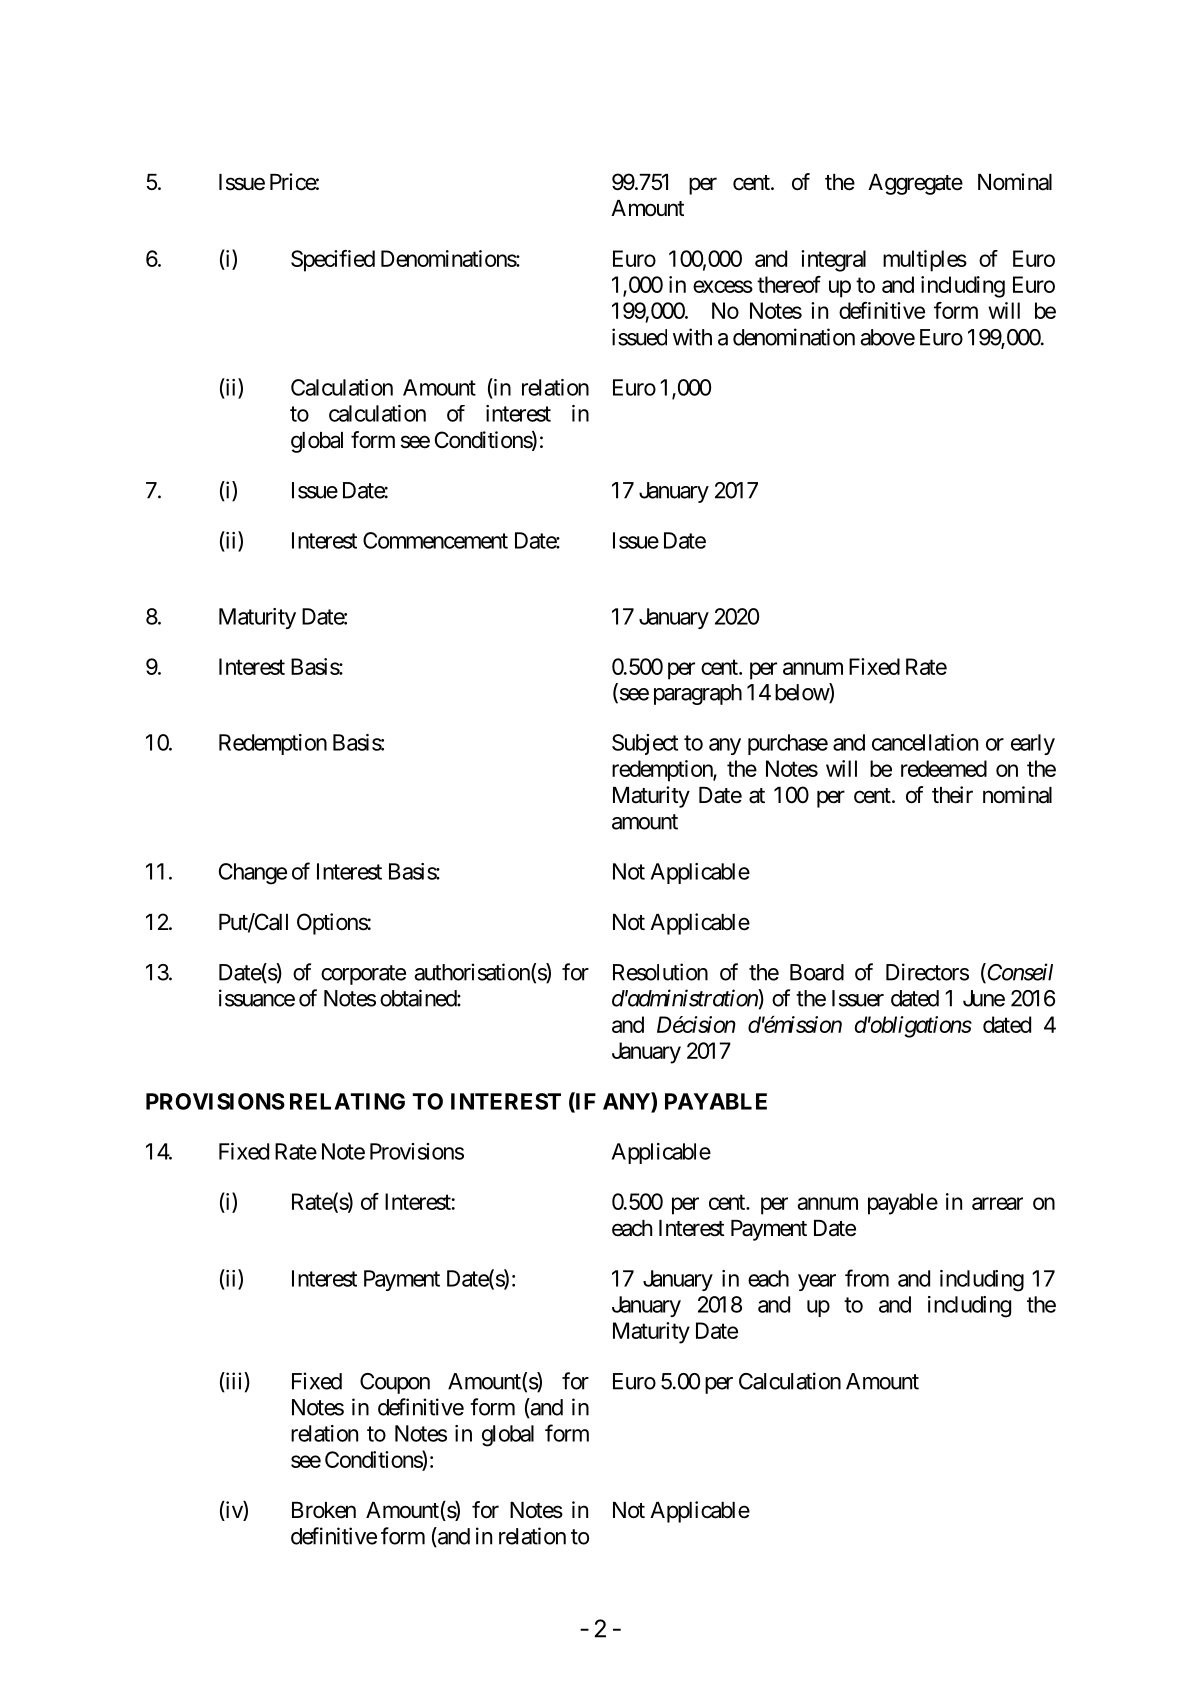 The image size is (1199, 1696). What do you see at coordinates (925, 742) in the image?
I see `cancellation` at bounding box center [925, 742].
